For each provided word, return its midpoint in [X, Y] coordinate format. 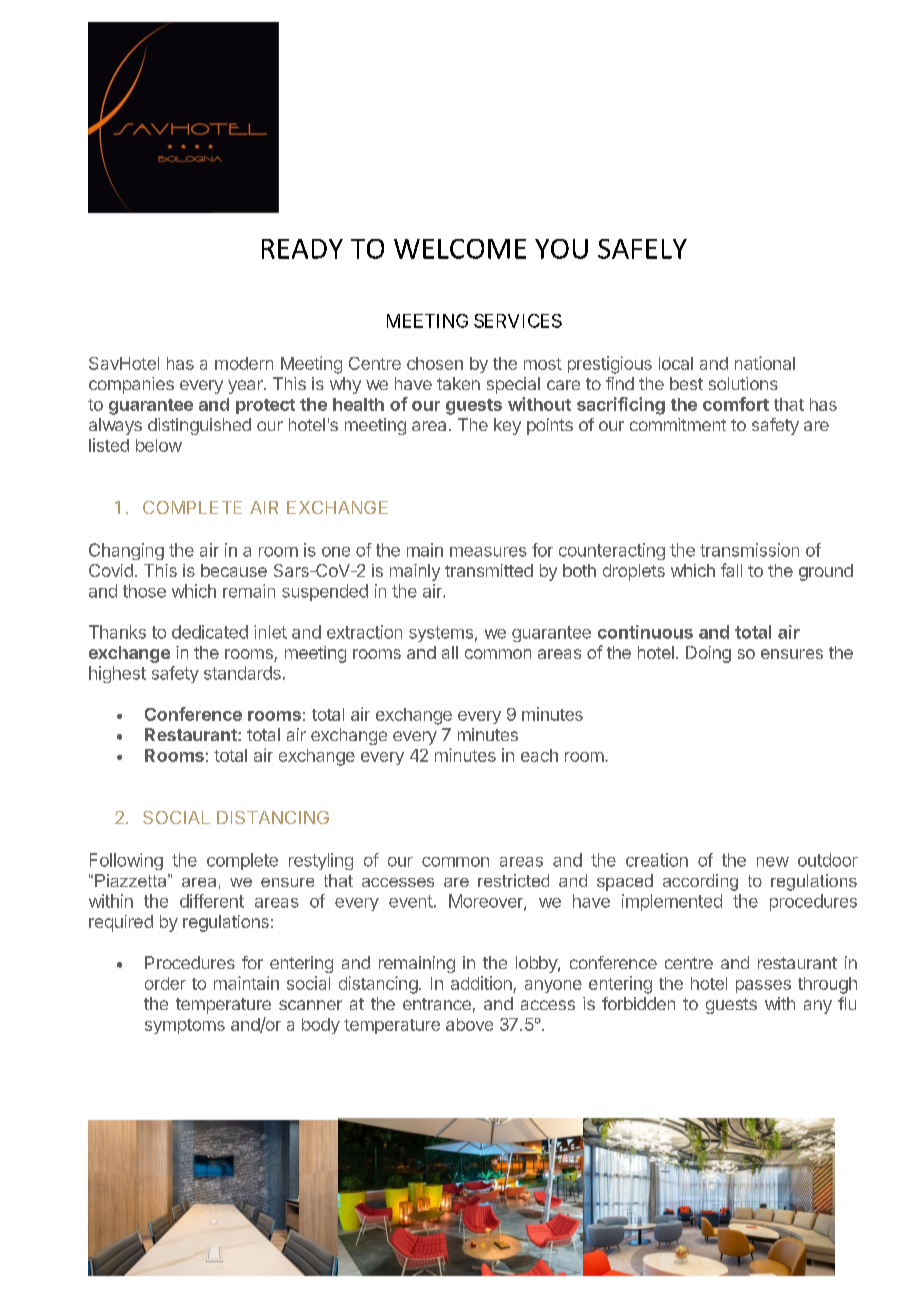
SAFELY [642, 249]
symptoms [185, 1026]
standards [242, 673]
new [773, 862]
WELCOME [460, 249]
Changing [126, 551]
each [539, 755]
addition [481, 983]
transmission [749, 550]
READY [302, 249]
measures [488, 552]
